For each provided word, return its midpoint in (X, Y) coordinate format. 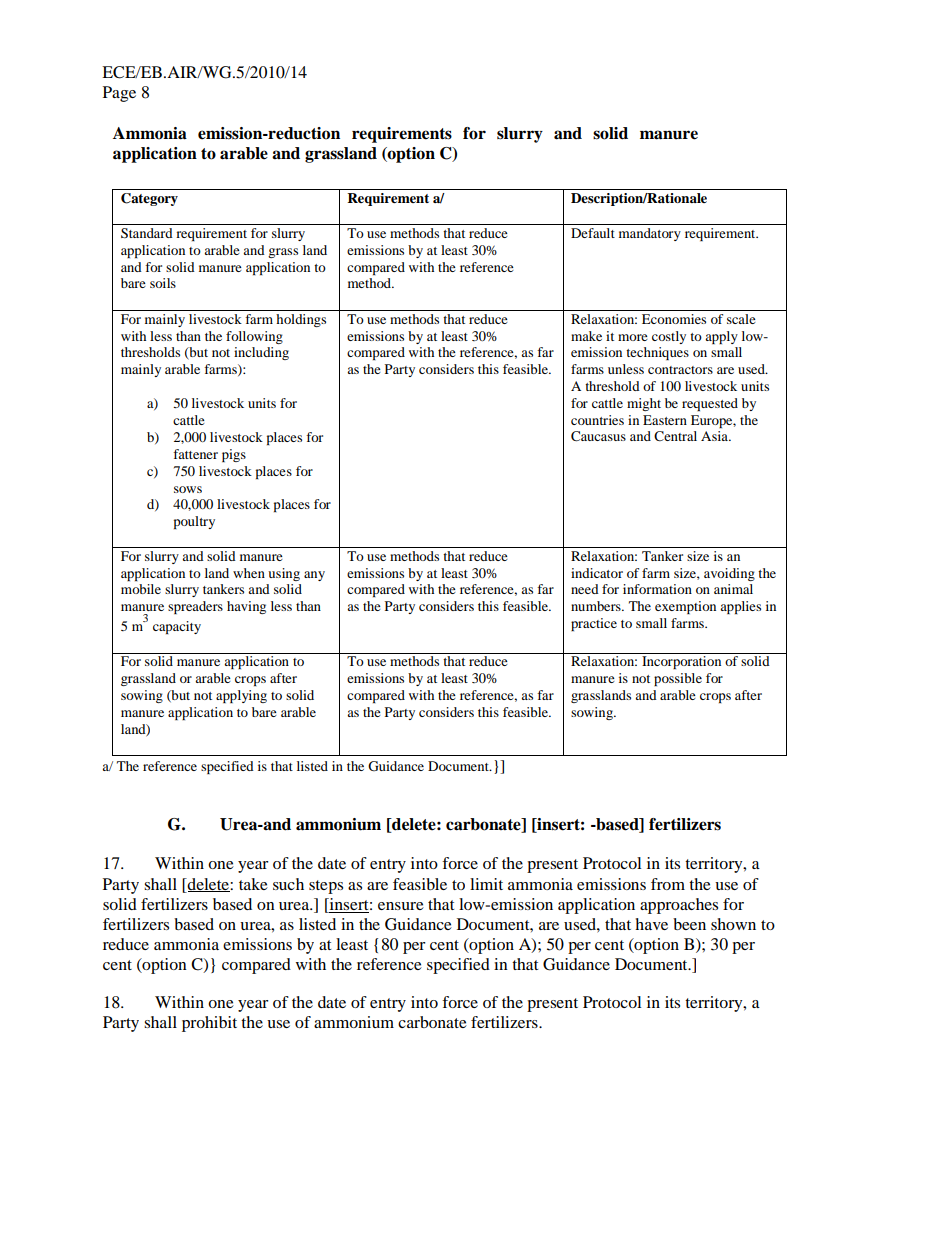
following (254, 337)
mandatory (650, 234)
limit (486, 884)
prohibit (209, 1024)
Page (119, 94)
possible (678, 679)
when (249, 573)
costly (669, 337)
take (253, 884)
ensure (401, 906)
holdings (301, 320)
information (657, 589)
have (651, 924)
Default (593, 233)
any (314, 576)
